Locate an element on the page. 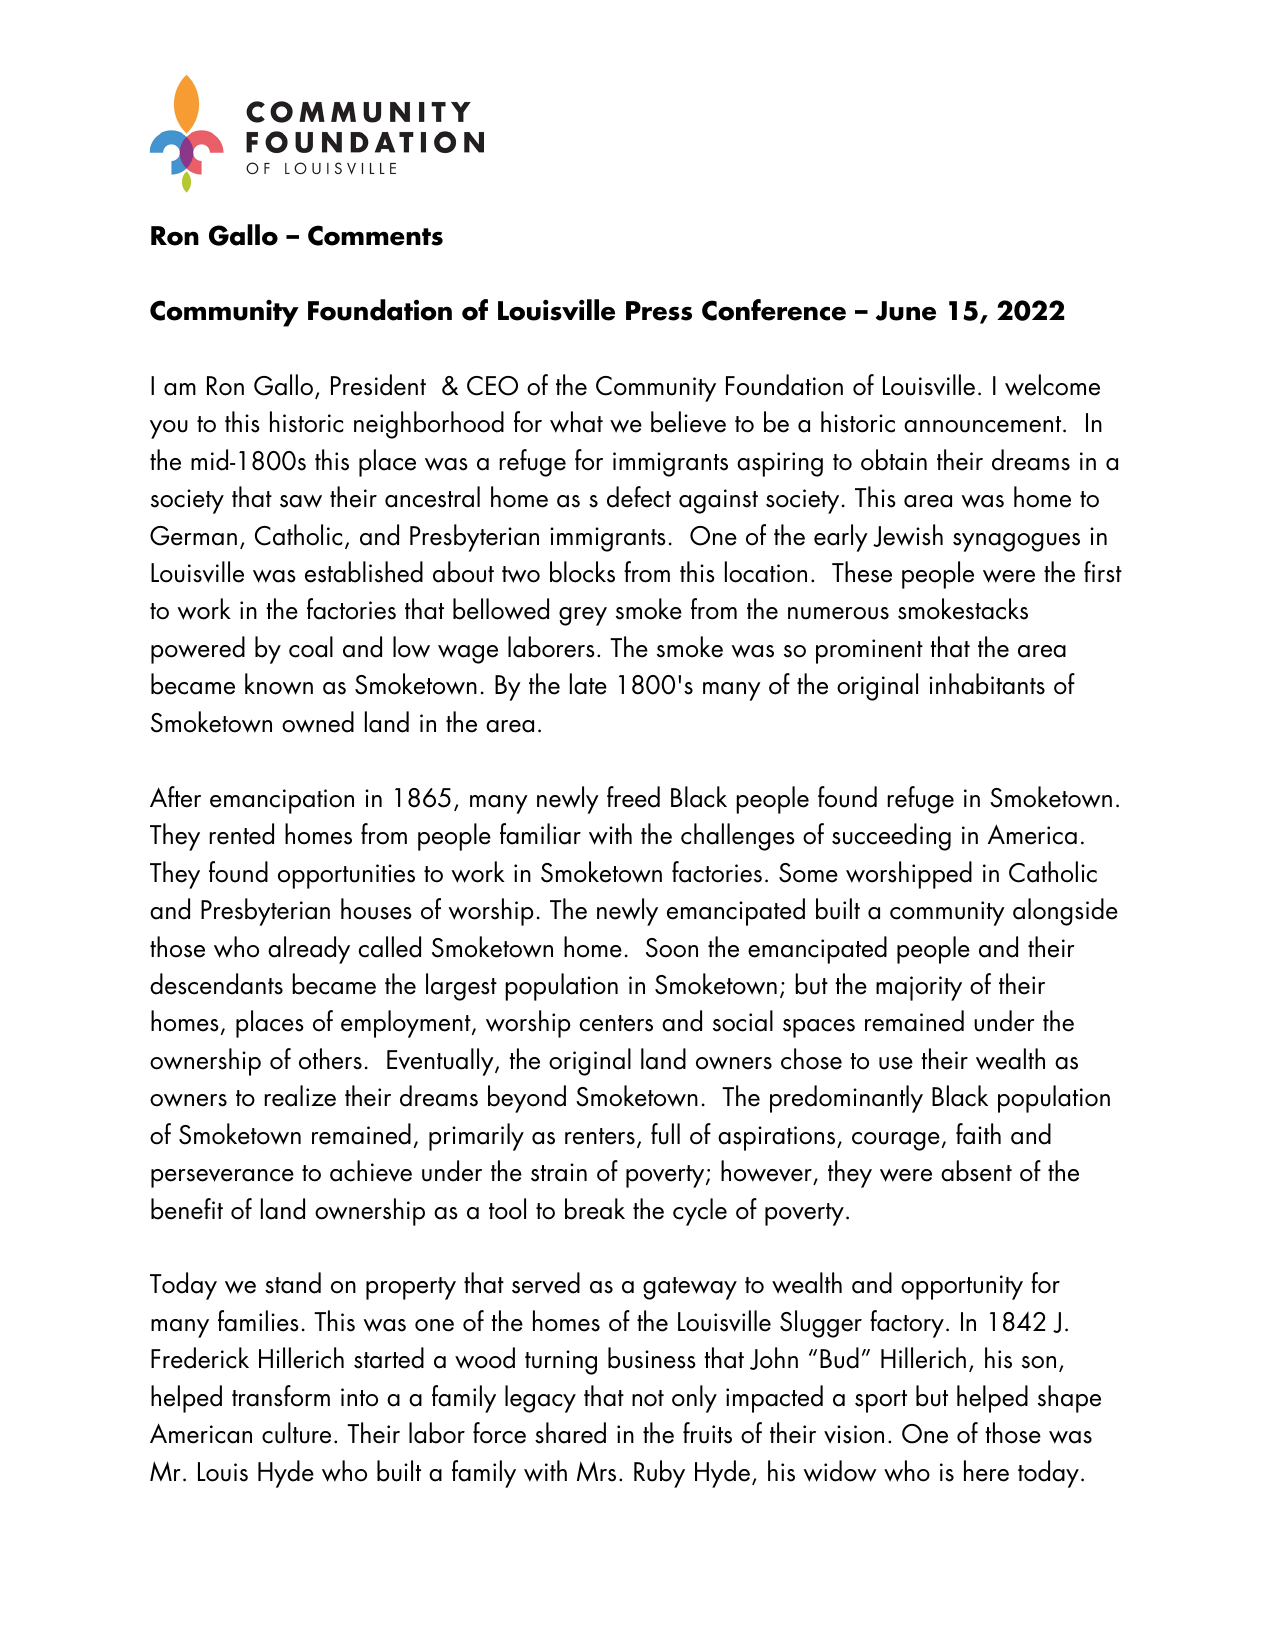 Image resolution: width=1274 pixels, height=1648 pixels. Comments is located at coordinates (375, 235).
